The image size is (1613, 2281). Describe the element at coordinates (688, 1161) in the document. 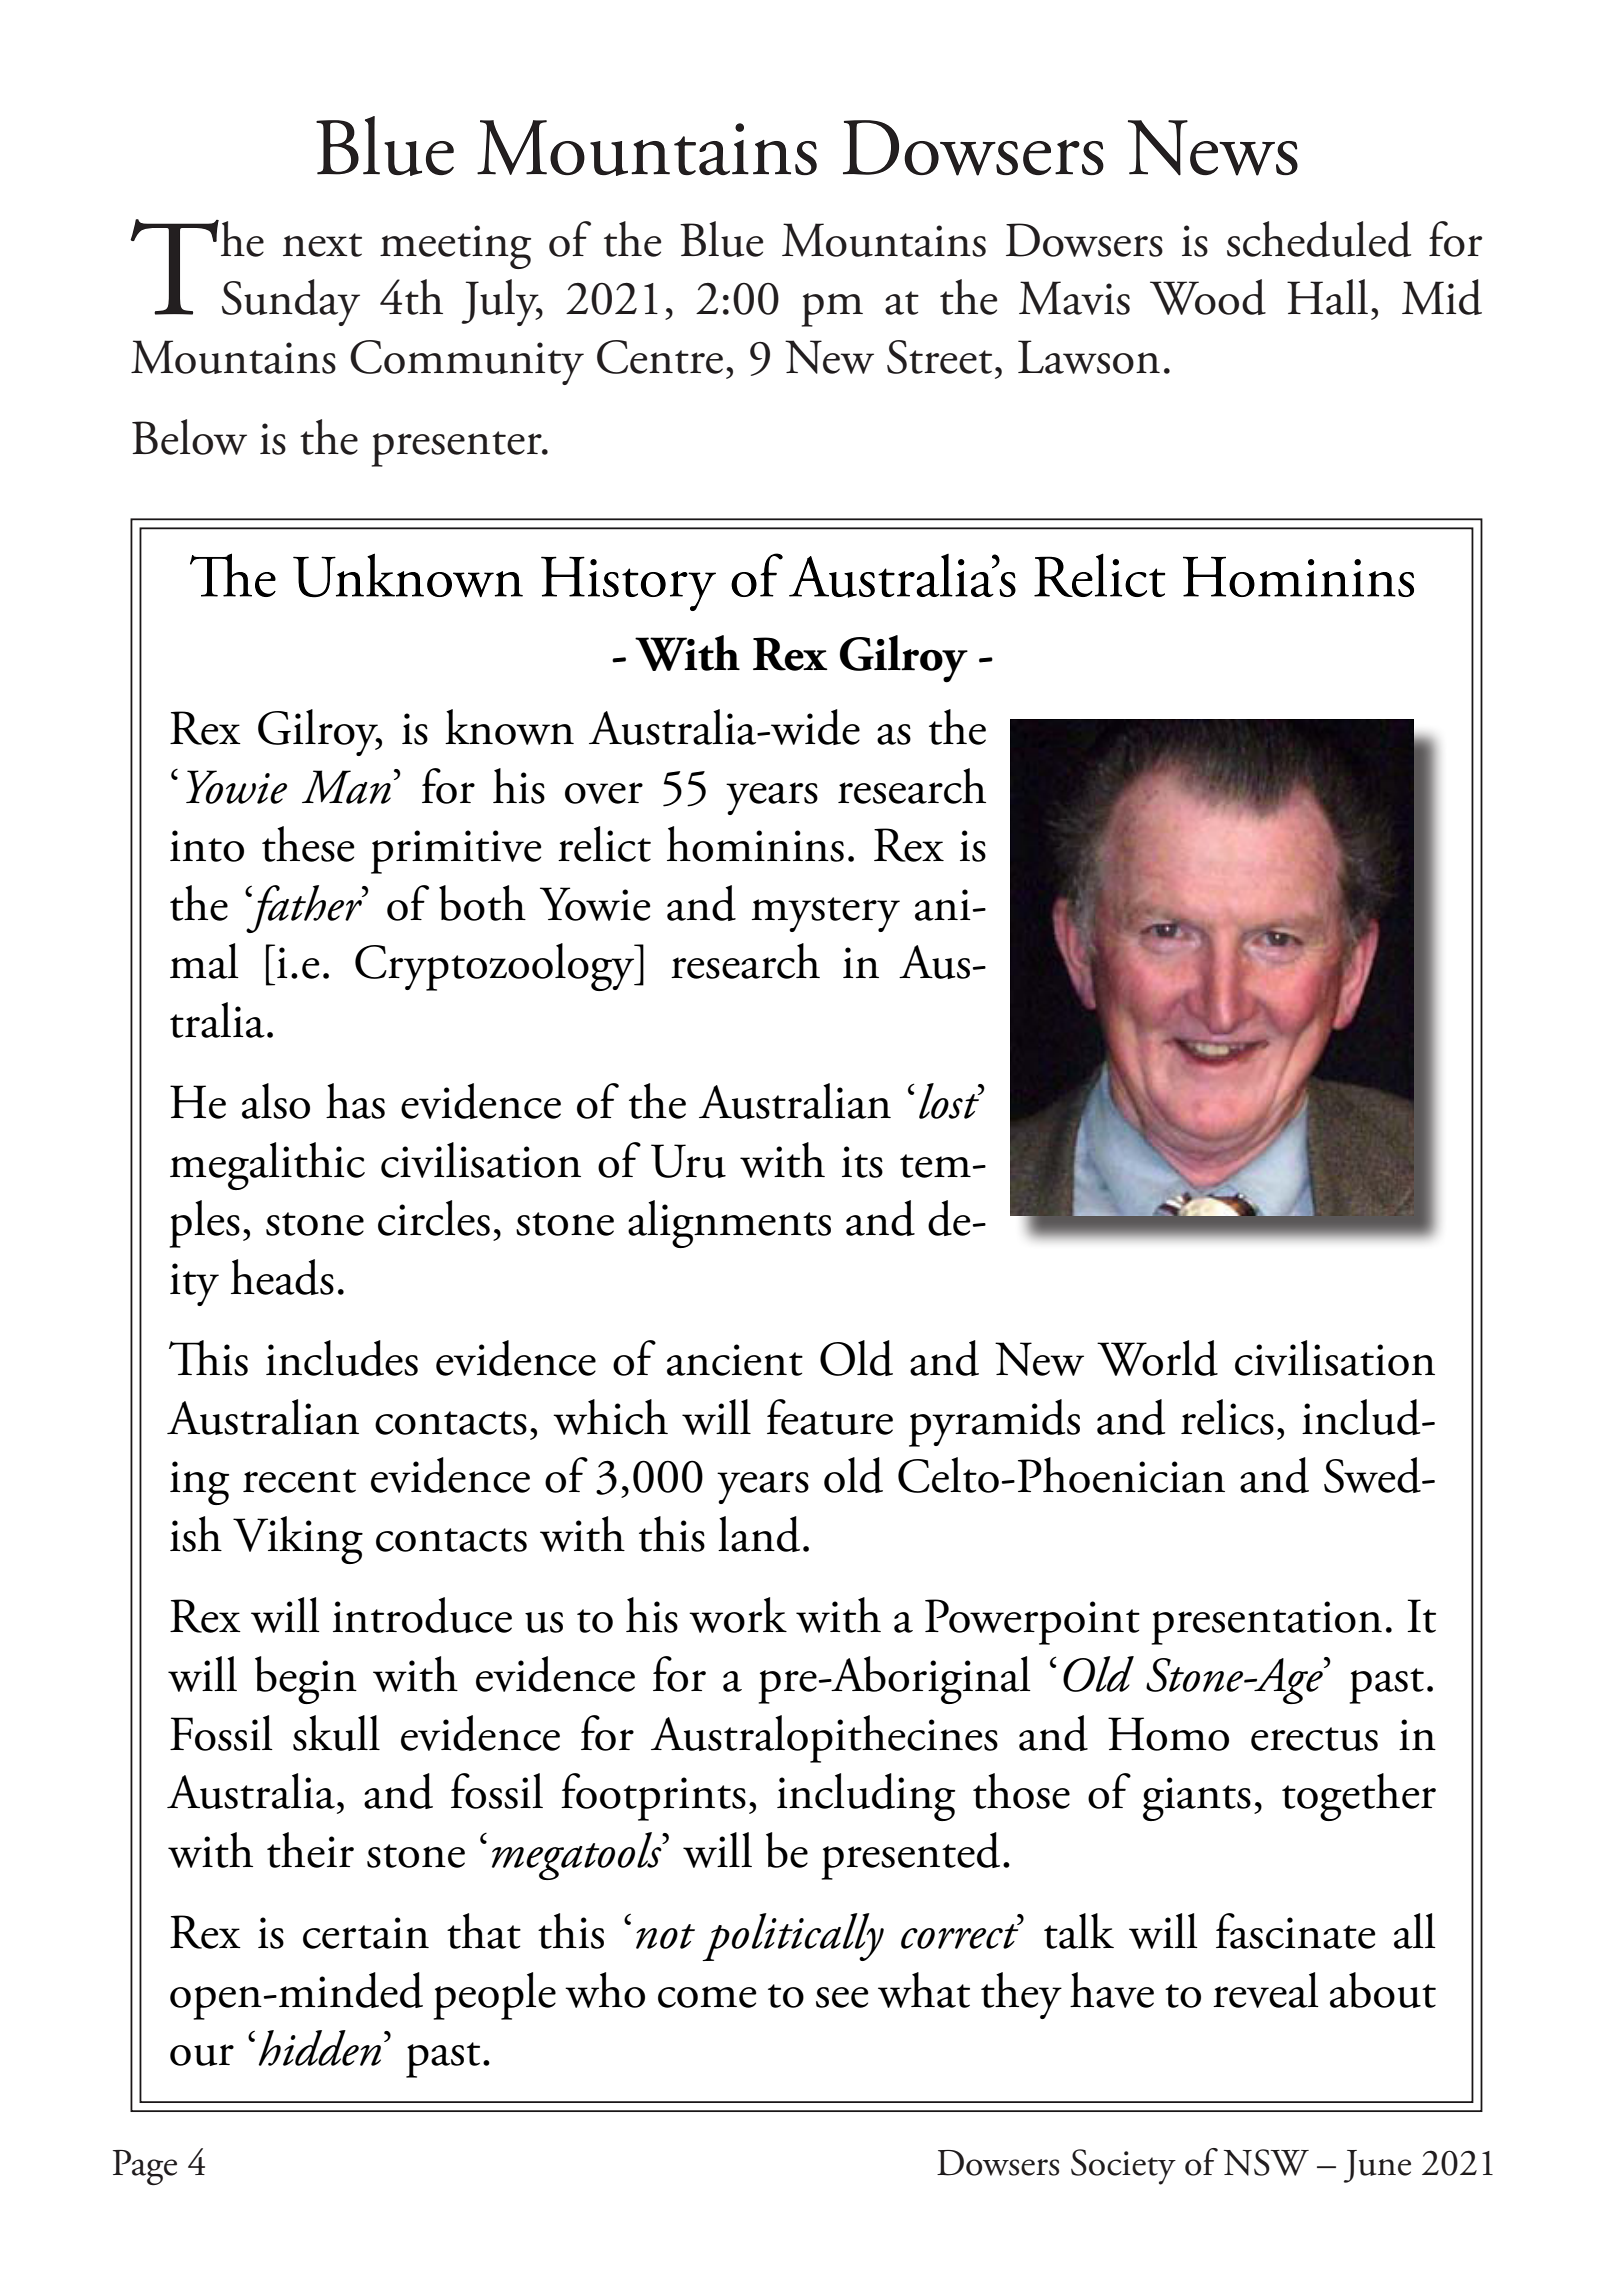

I see `Uru` at that location.
